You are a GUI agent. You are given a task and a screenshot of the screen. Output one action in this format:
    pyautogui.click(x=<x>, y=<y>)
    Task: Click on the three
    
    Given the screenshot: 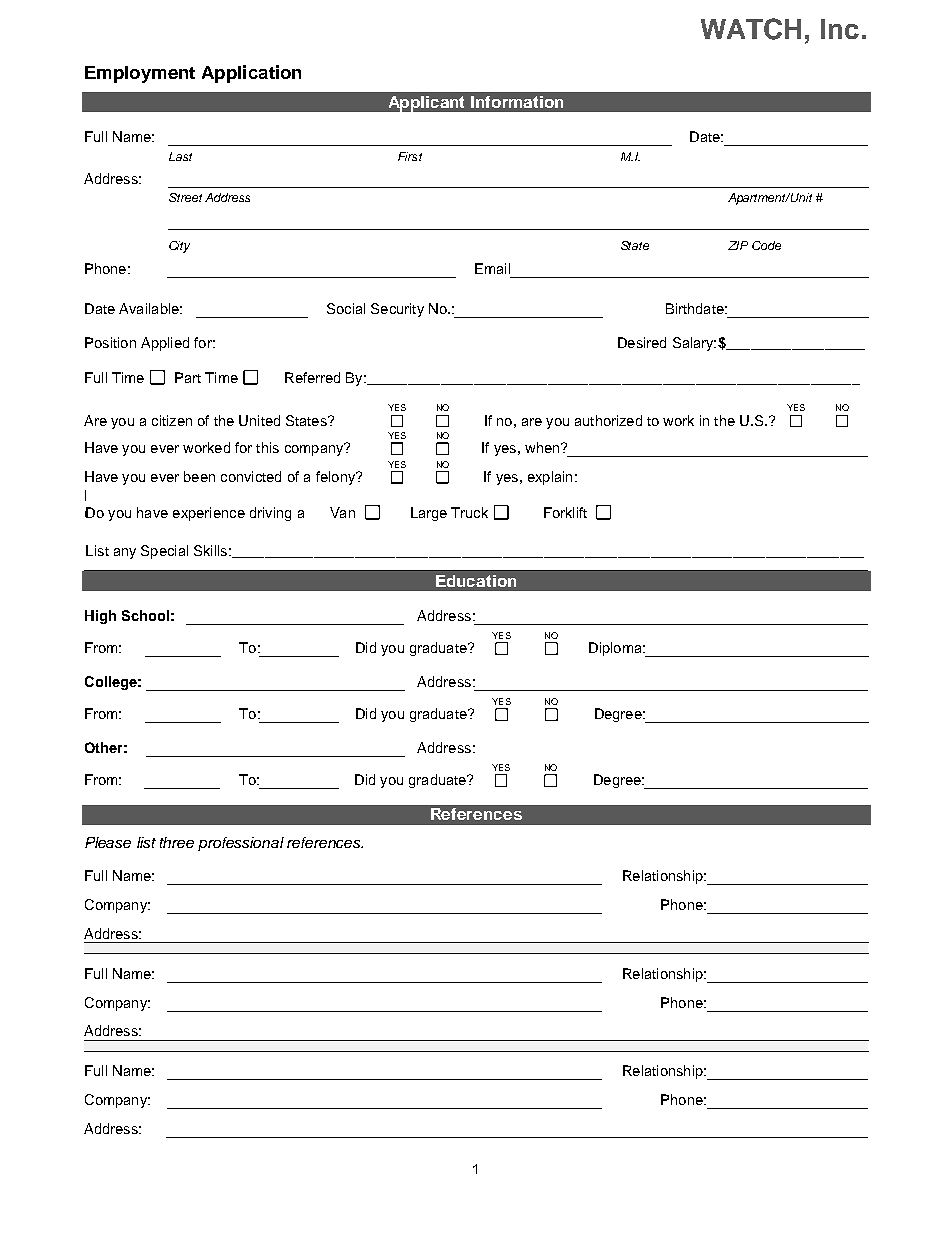 What is the action you would take?
    pyautogui.click(x=177, y=842)
